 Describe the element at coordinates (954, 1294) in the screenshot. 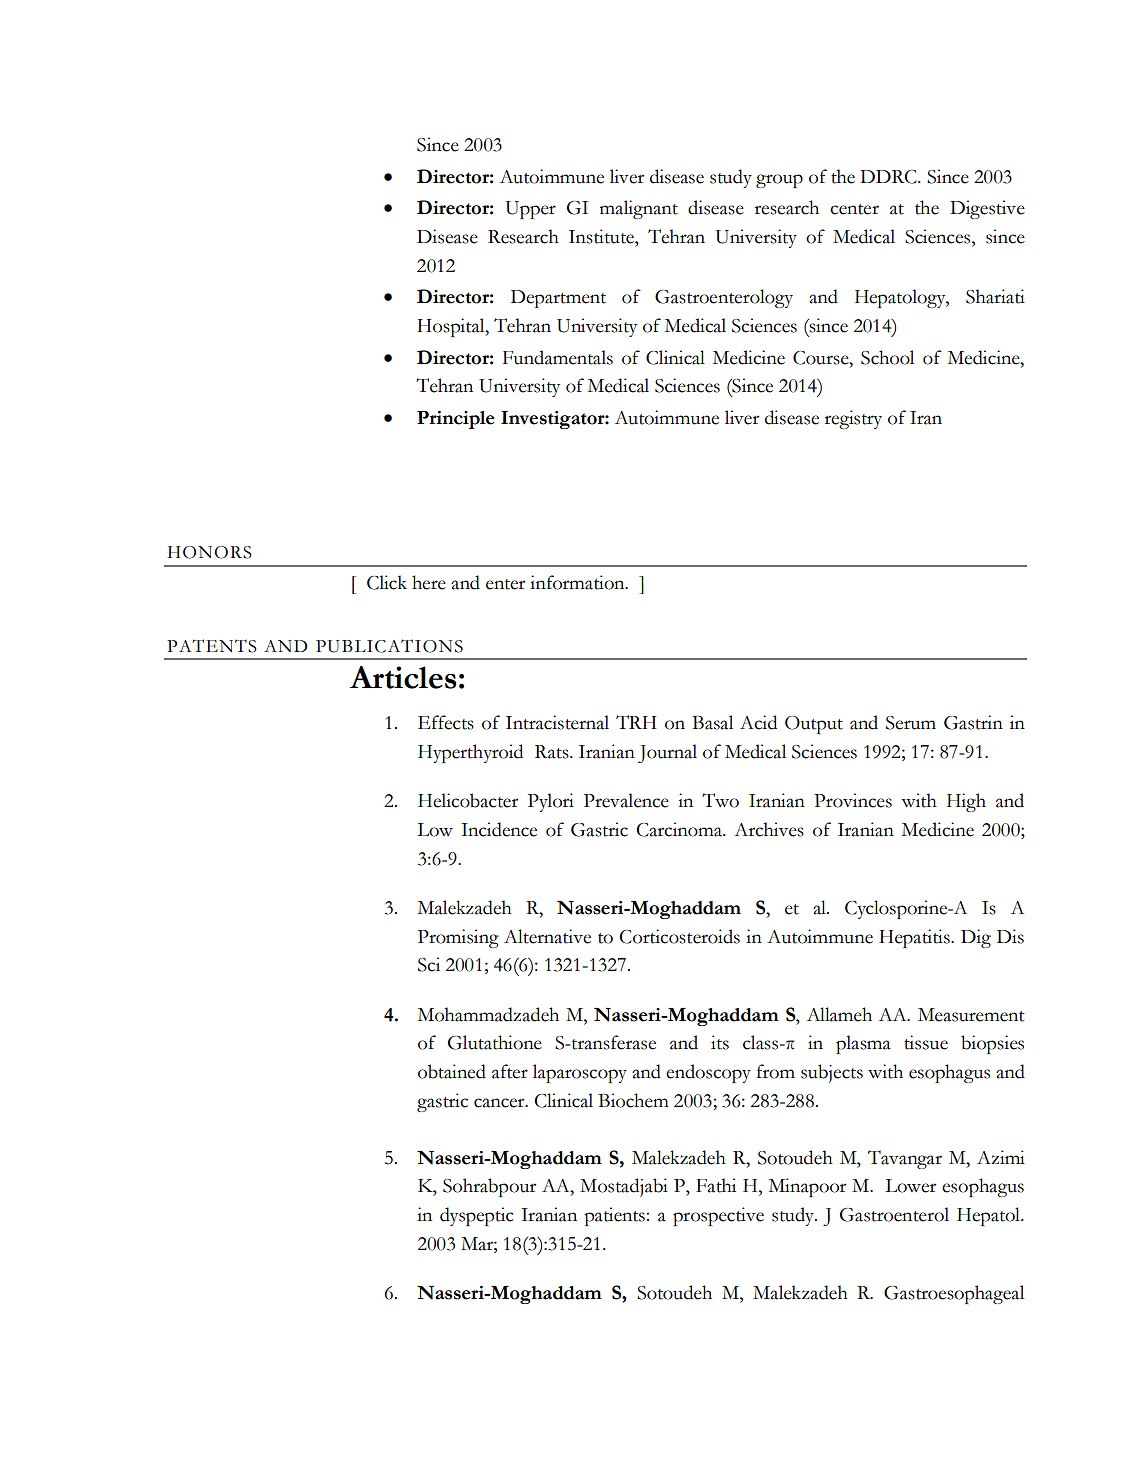

I see `Gastroesophageal` at that location.
